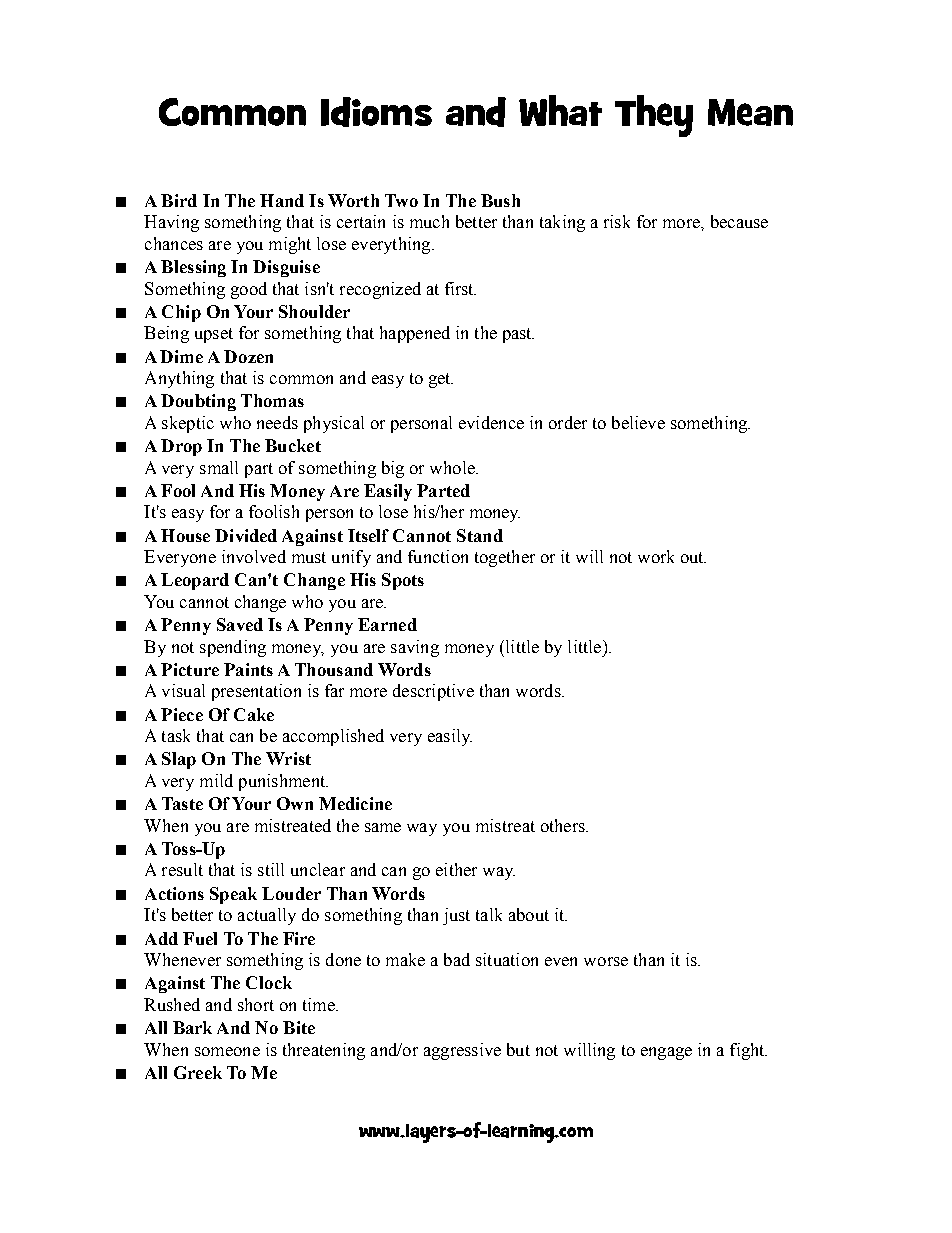 The width and height of the screenshot is (952, 1233). I want to click on Hand, so click(282, 200).
